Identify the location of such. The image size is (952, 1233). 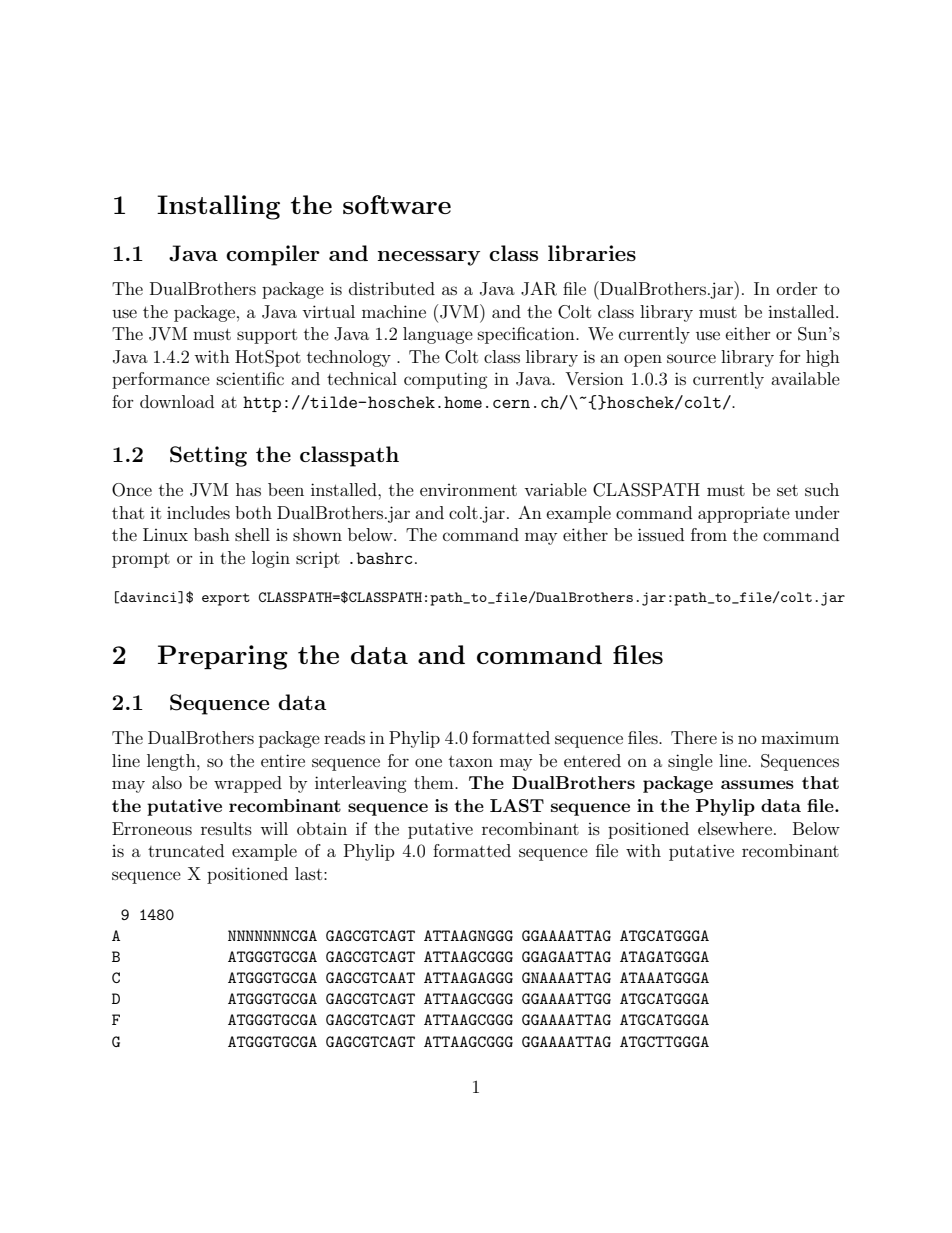
(822, 489).
